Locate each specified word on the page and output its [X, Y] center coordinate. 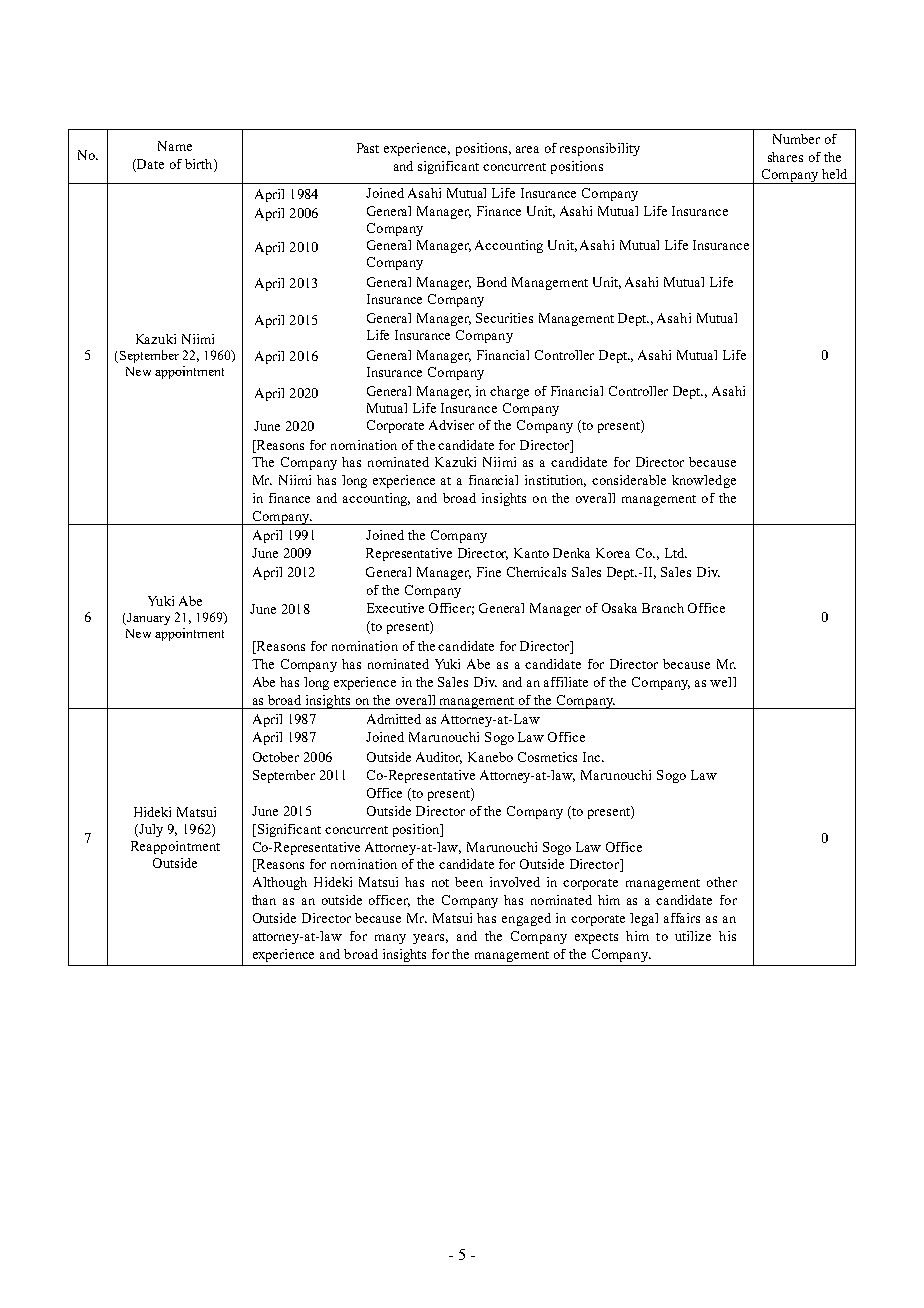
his [727, 936]
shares [785, 157]
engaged [526, 919]
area [527, 149]
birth [200, 165]
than [264, 900]
